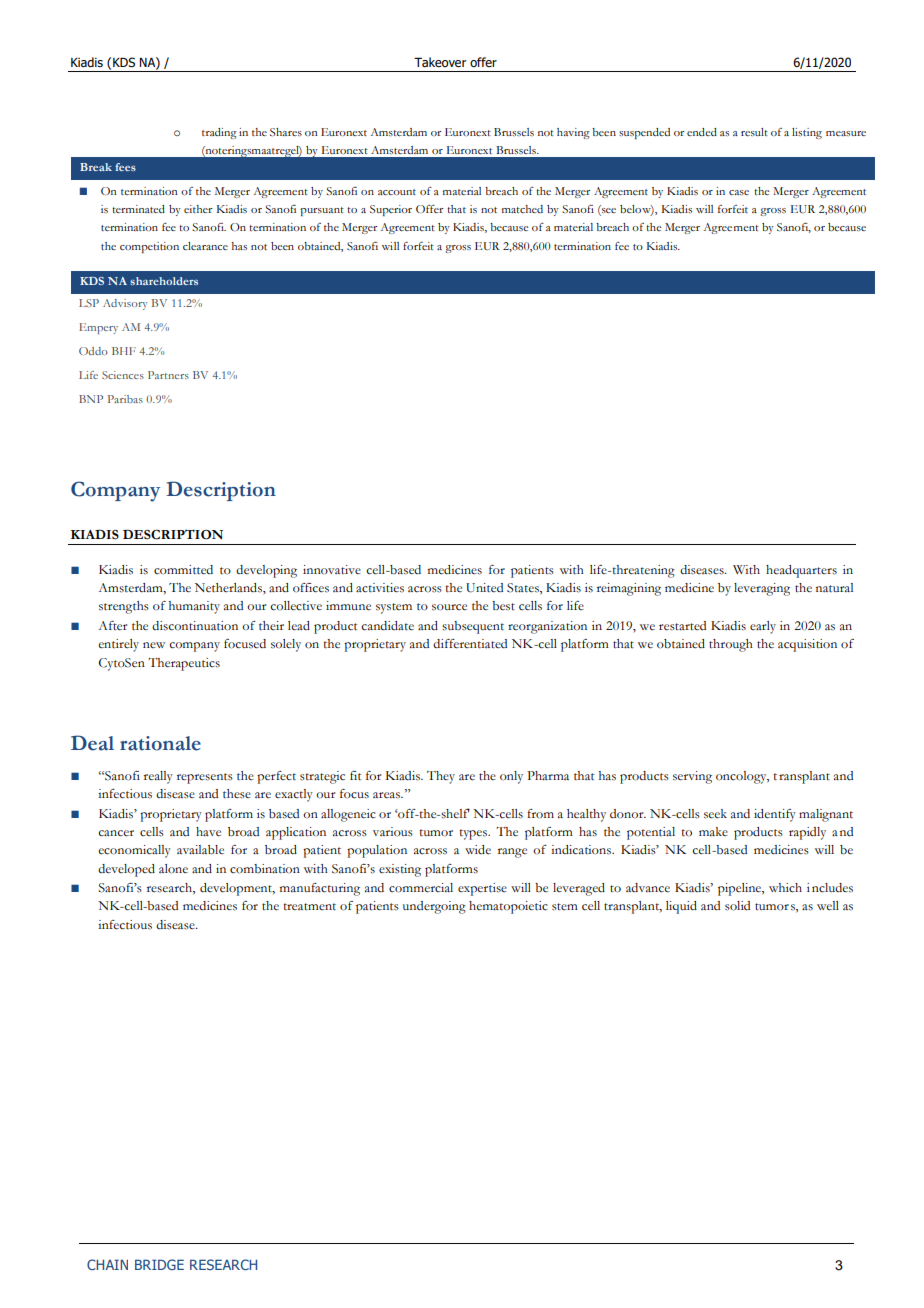 This screenshot has height=1308, width=924. I want to click on CHAIN, so click(107, 1264).
